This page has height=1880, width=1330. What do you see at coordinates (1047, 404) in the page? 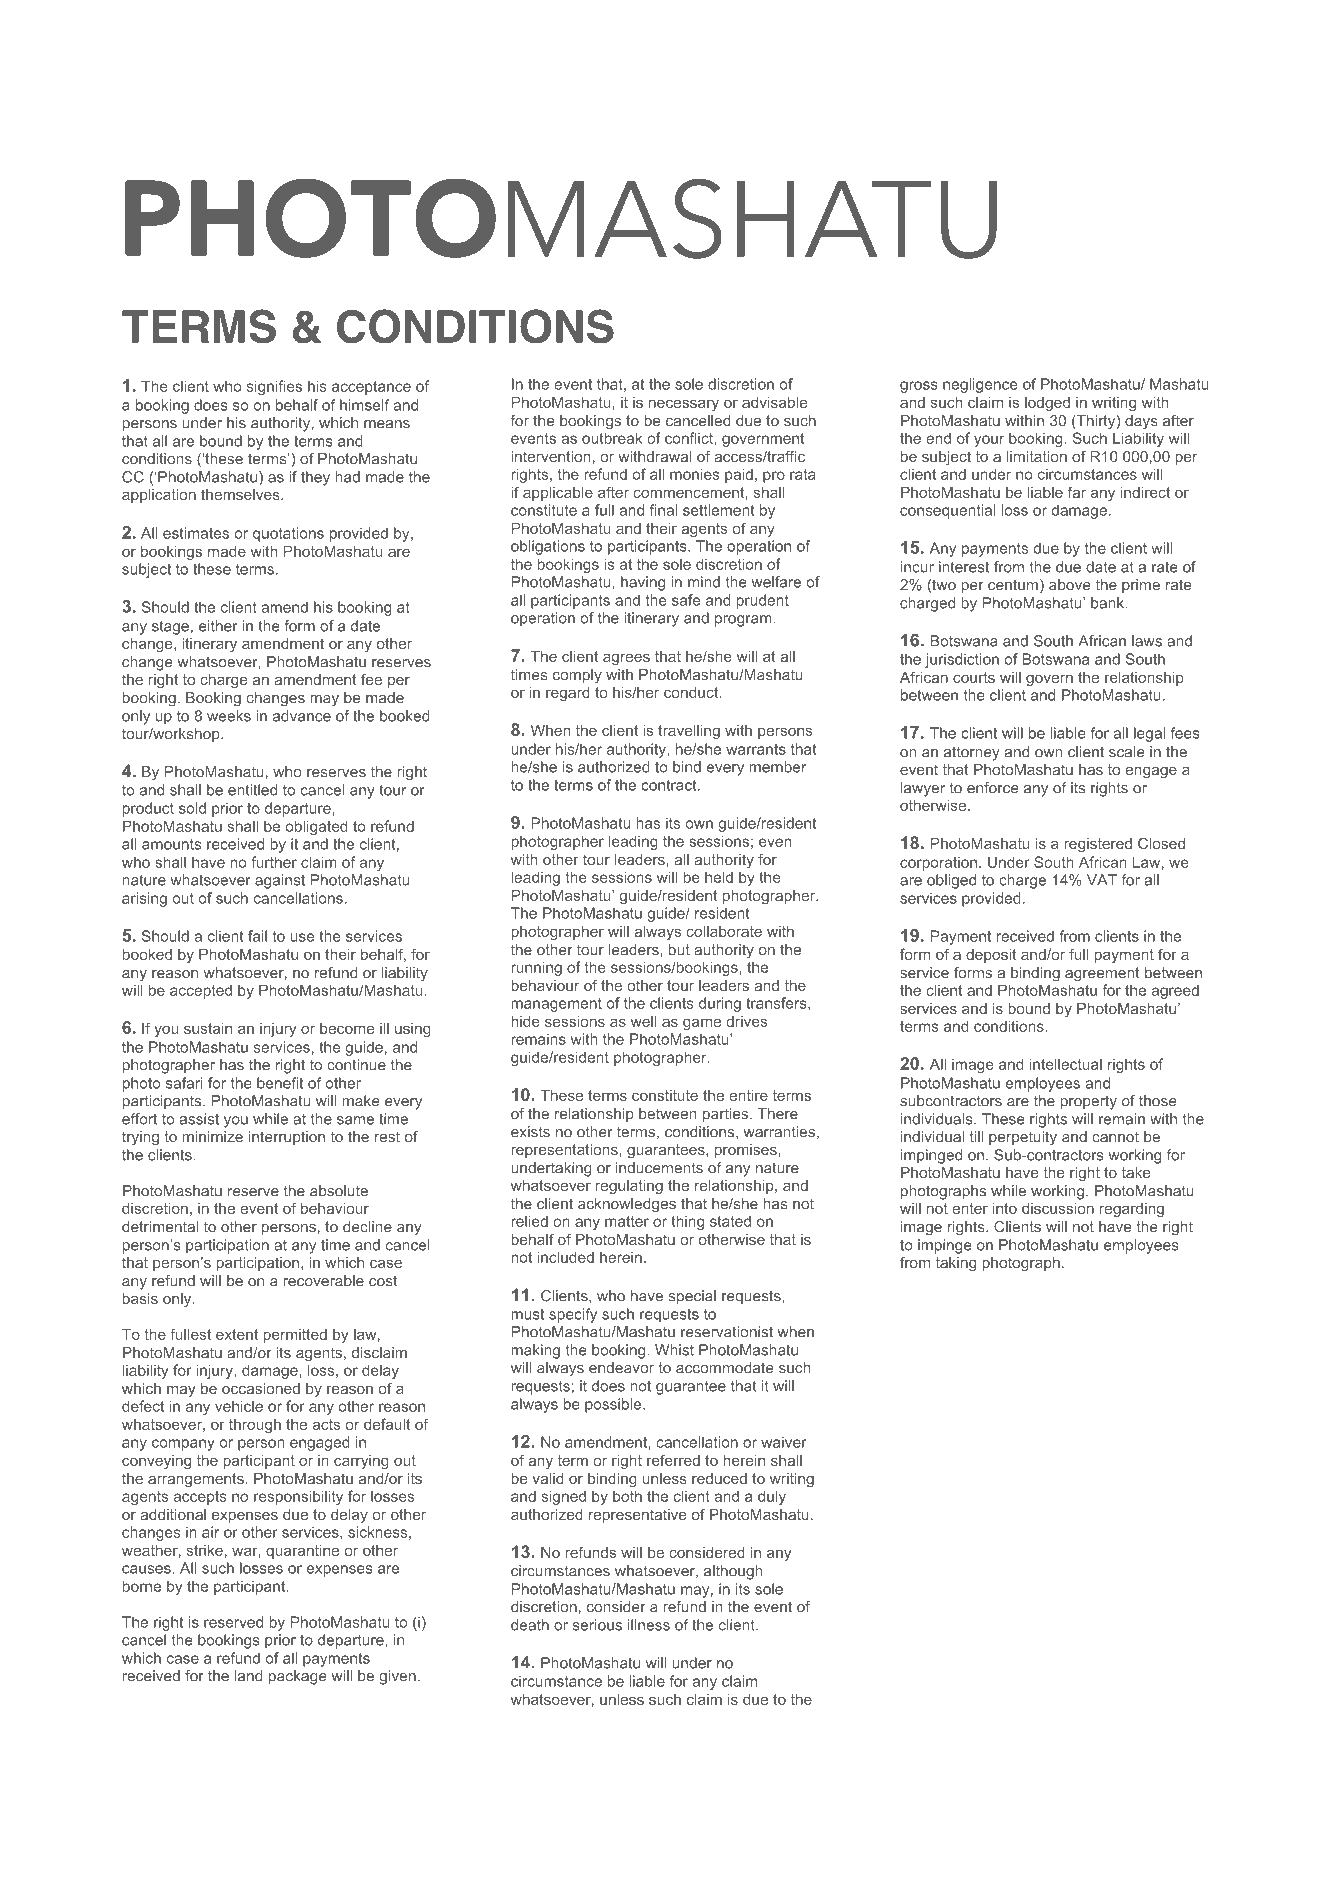
I see `lodged` at bounding box center [1047, 404].
